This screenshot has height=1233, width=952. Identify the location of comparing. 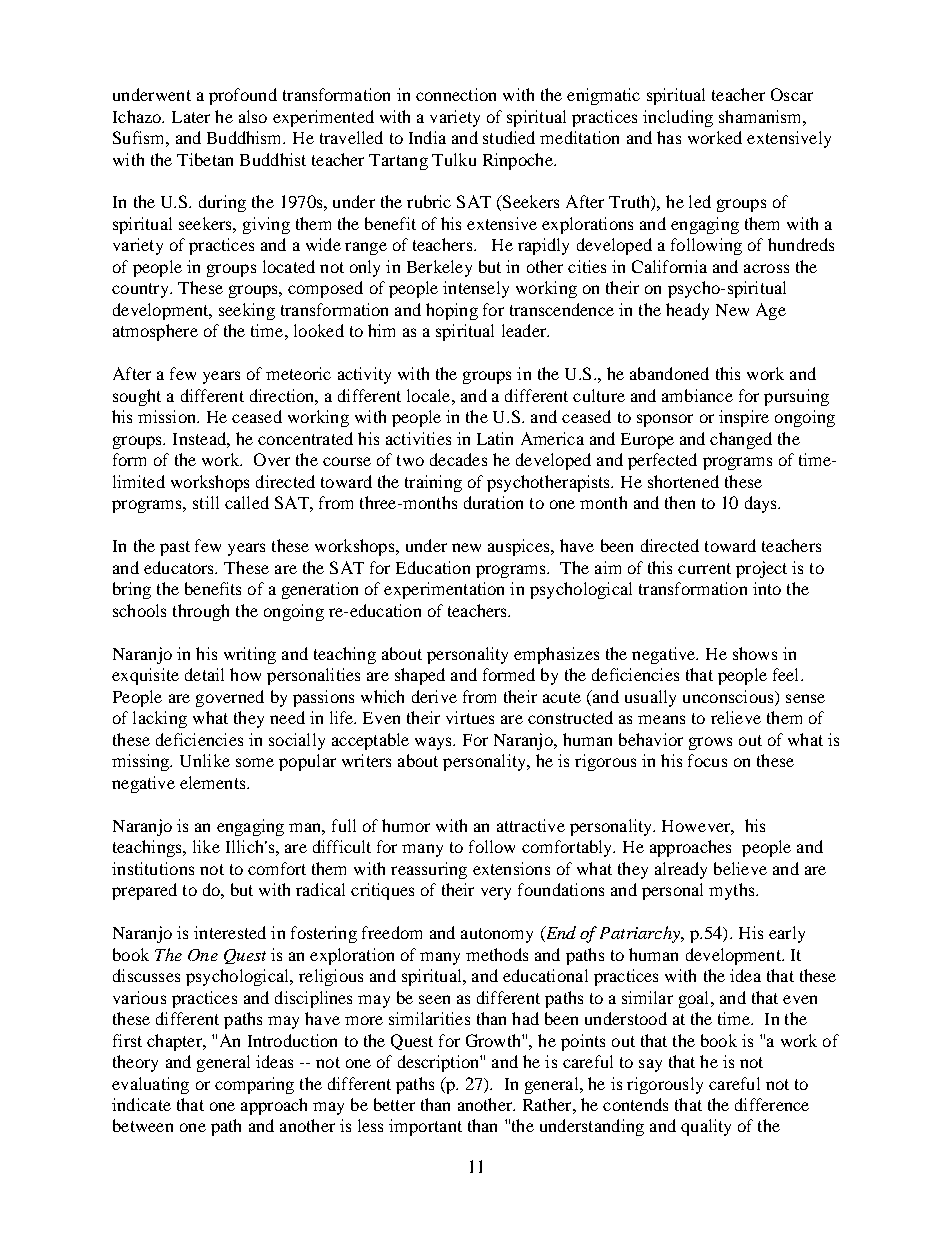
(254, 1085).
